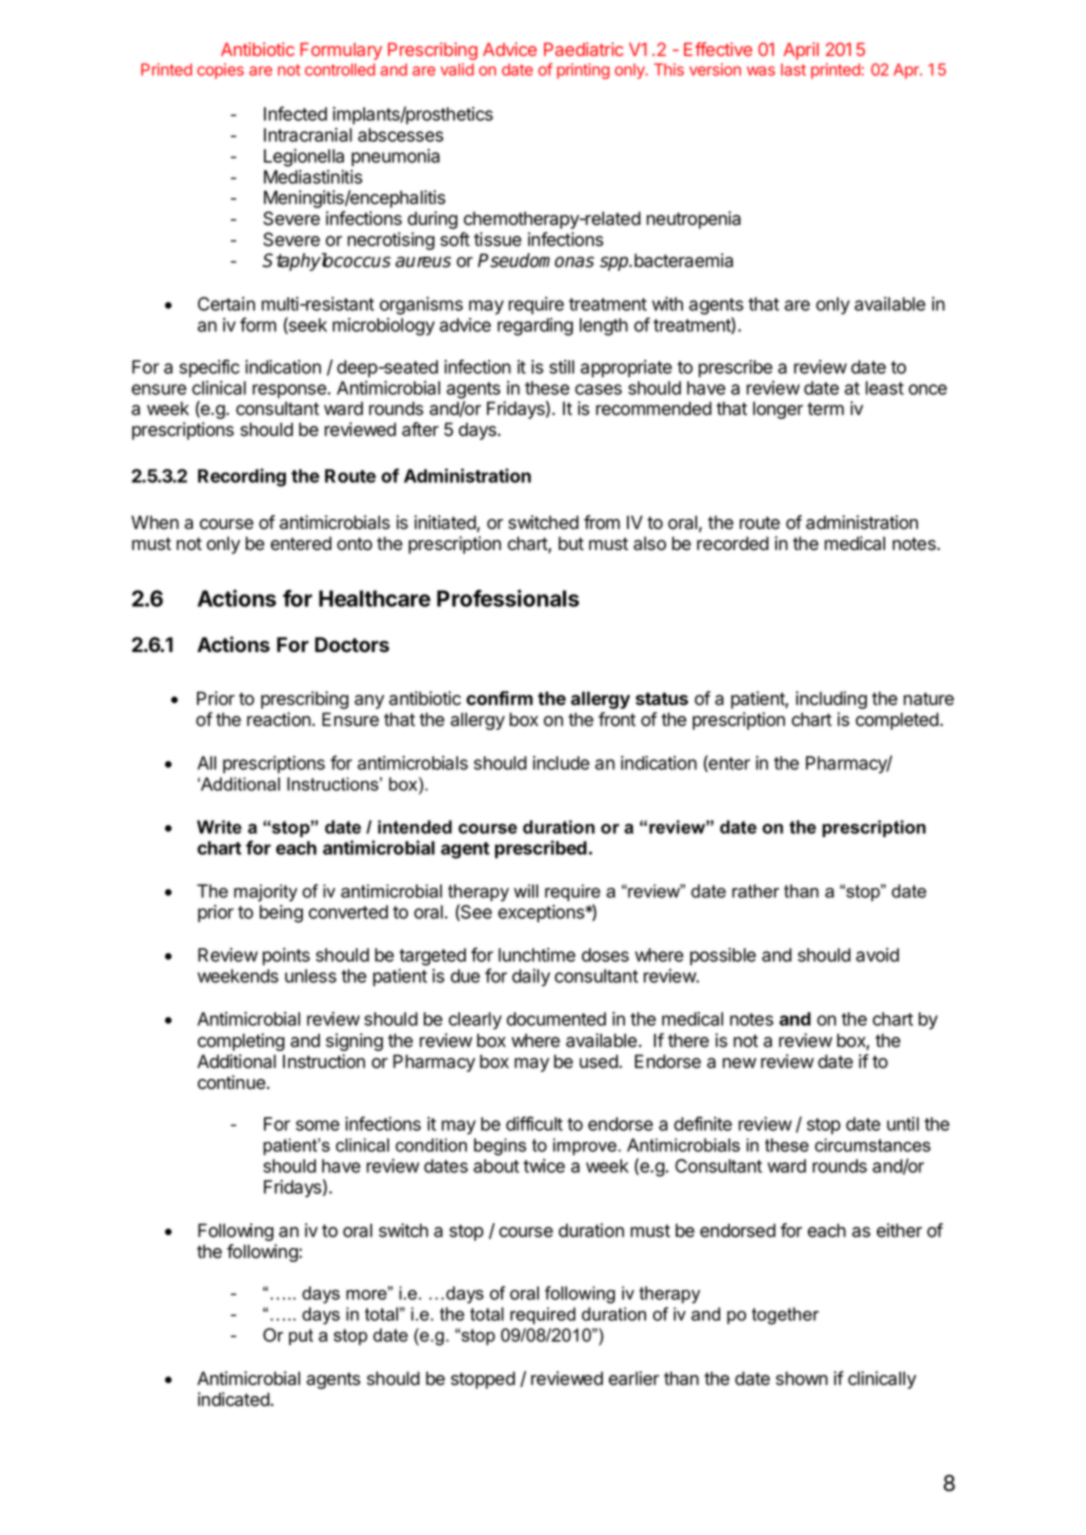  Describe the element at coordinates (802, 1378) in the document. I see `shown` at that location.
